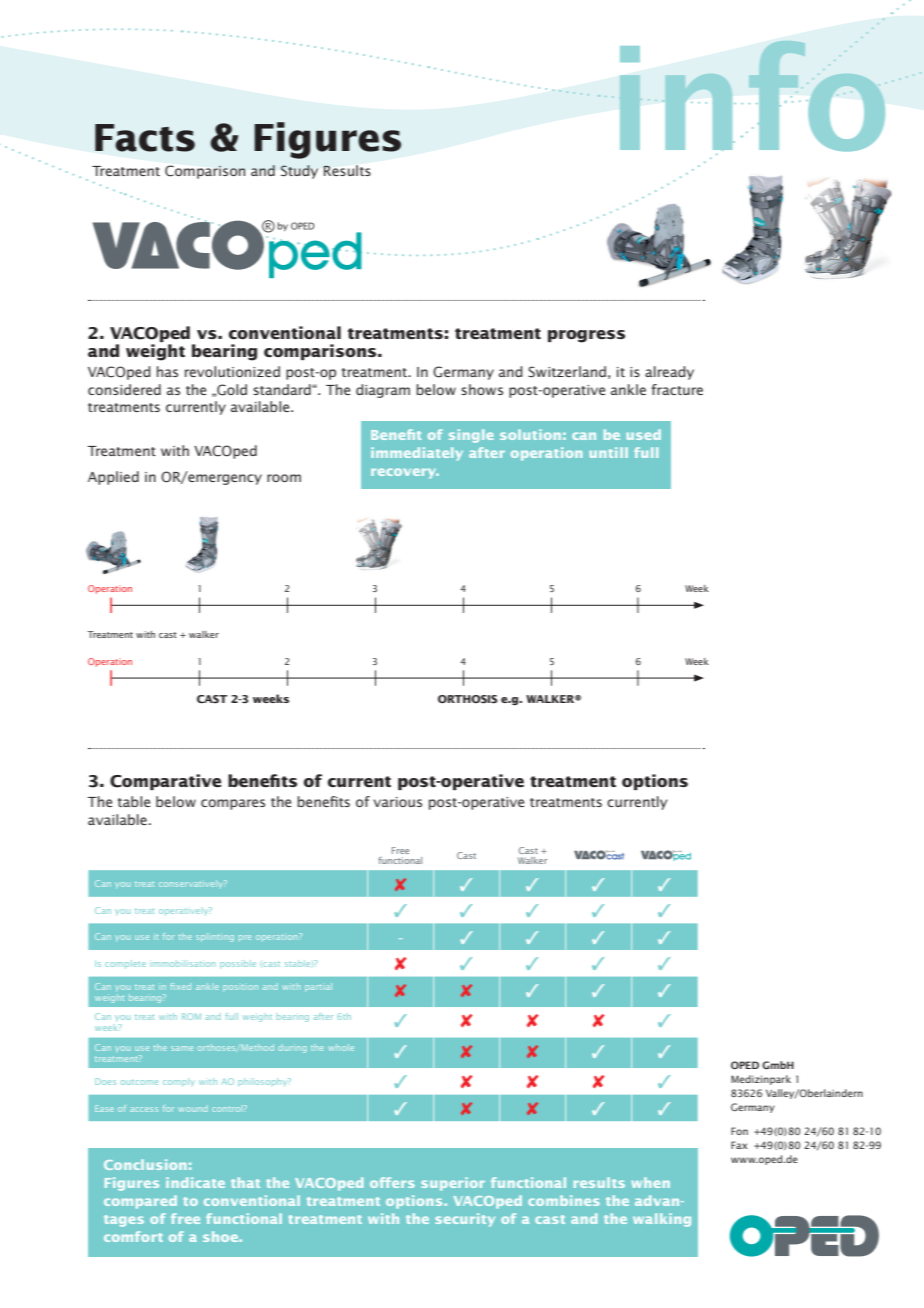 Image resolution: width=924 pixels, height=1308 pixels. Describe the element at coordinates (165, 782) in the screenshot. I see `Comparative` at that location.
